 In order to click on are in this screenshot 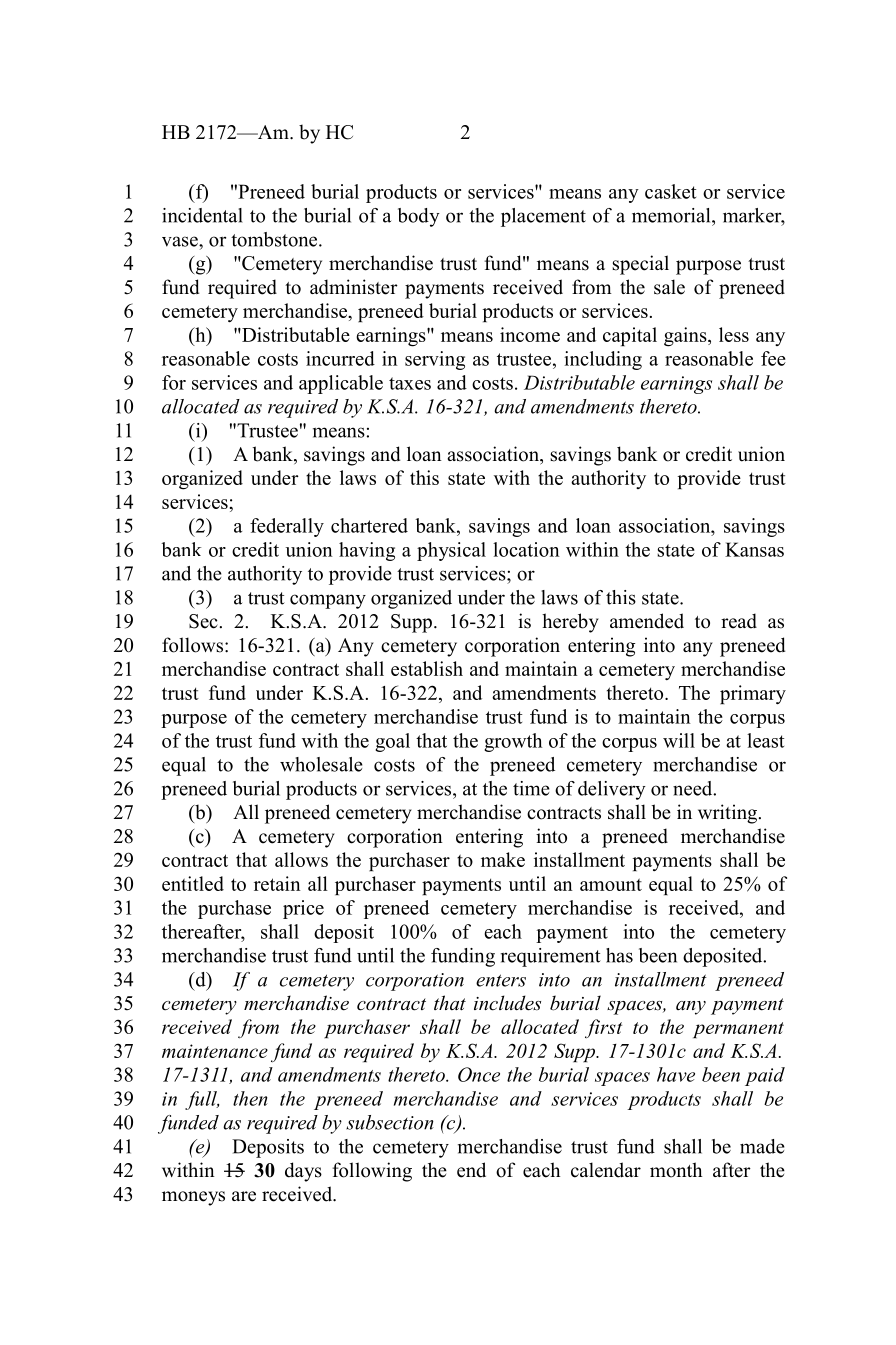, I will do `click(244, 1196)`.
